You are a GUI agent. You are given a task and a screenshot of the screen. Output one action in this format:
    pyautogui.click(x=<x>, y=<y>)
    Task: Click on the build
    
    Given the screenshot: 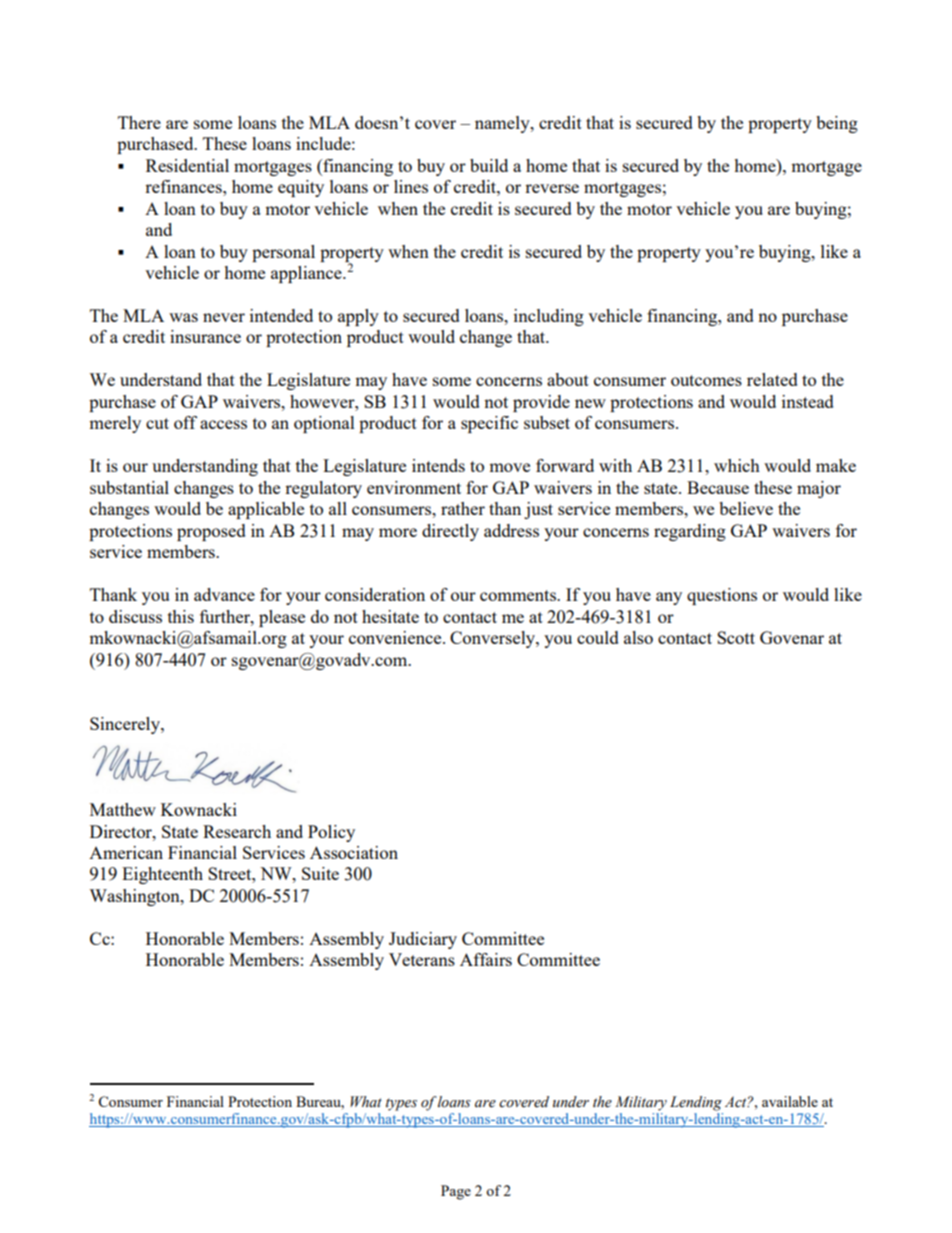 What is the action you would take?
    pyautogui.click(x=489, y=165)
